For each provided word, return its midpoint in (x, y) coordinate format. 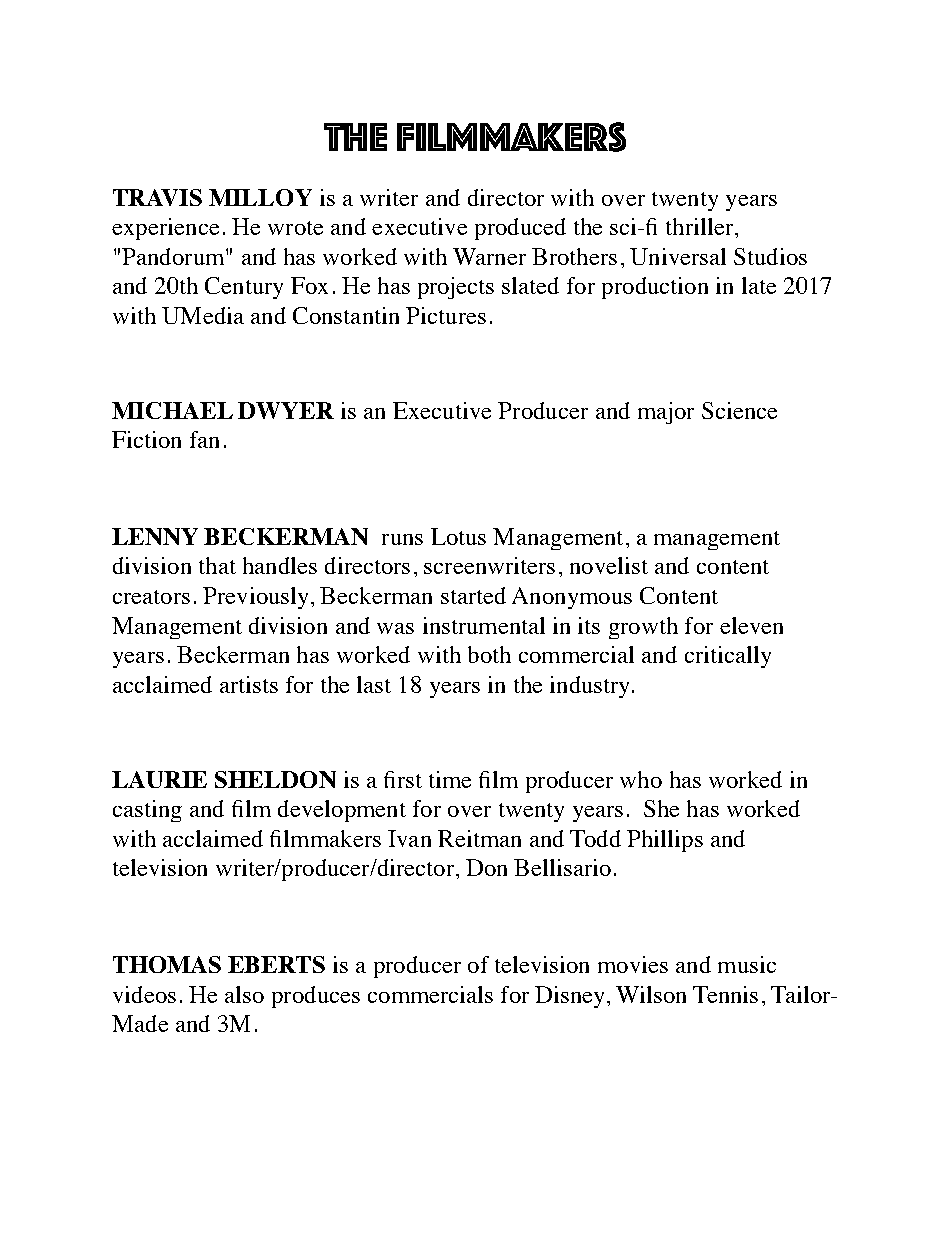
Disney (571, 997)
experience (165, 229)
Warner (489, 256)
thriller (701, 226)
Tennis (725, 994)
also (244, 994)
